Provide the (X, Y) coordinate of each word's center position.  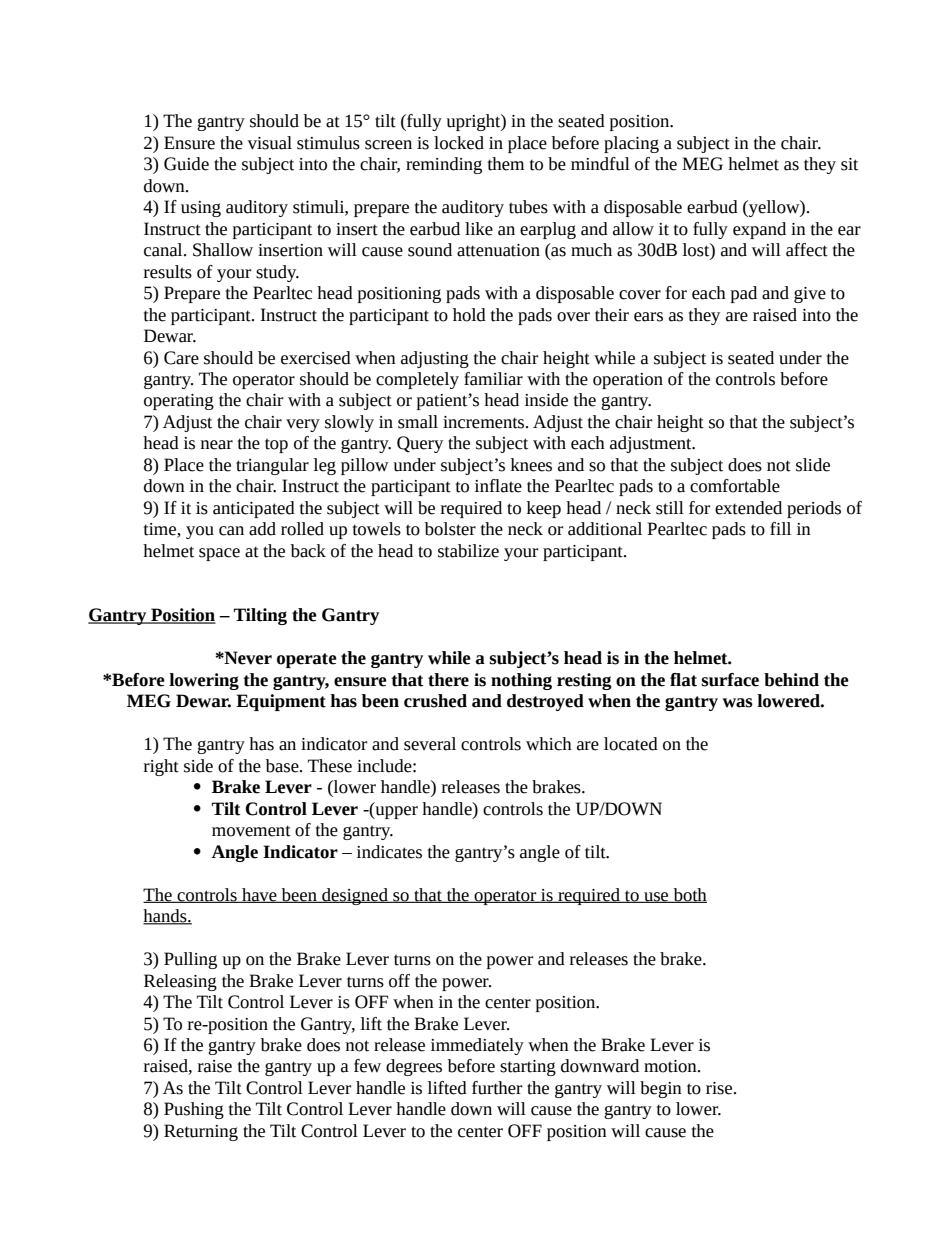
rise (720, 1088)
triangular (272, 466)
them (506, 164)
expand (759, 230)
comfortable (735, 486)
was (738, 703)
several (430, 744)
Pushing (194, 1110)
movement (251, 831)
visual (270, 143)
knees (531, 465)
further (497, 1088)
